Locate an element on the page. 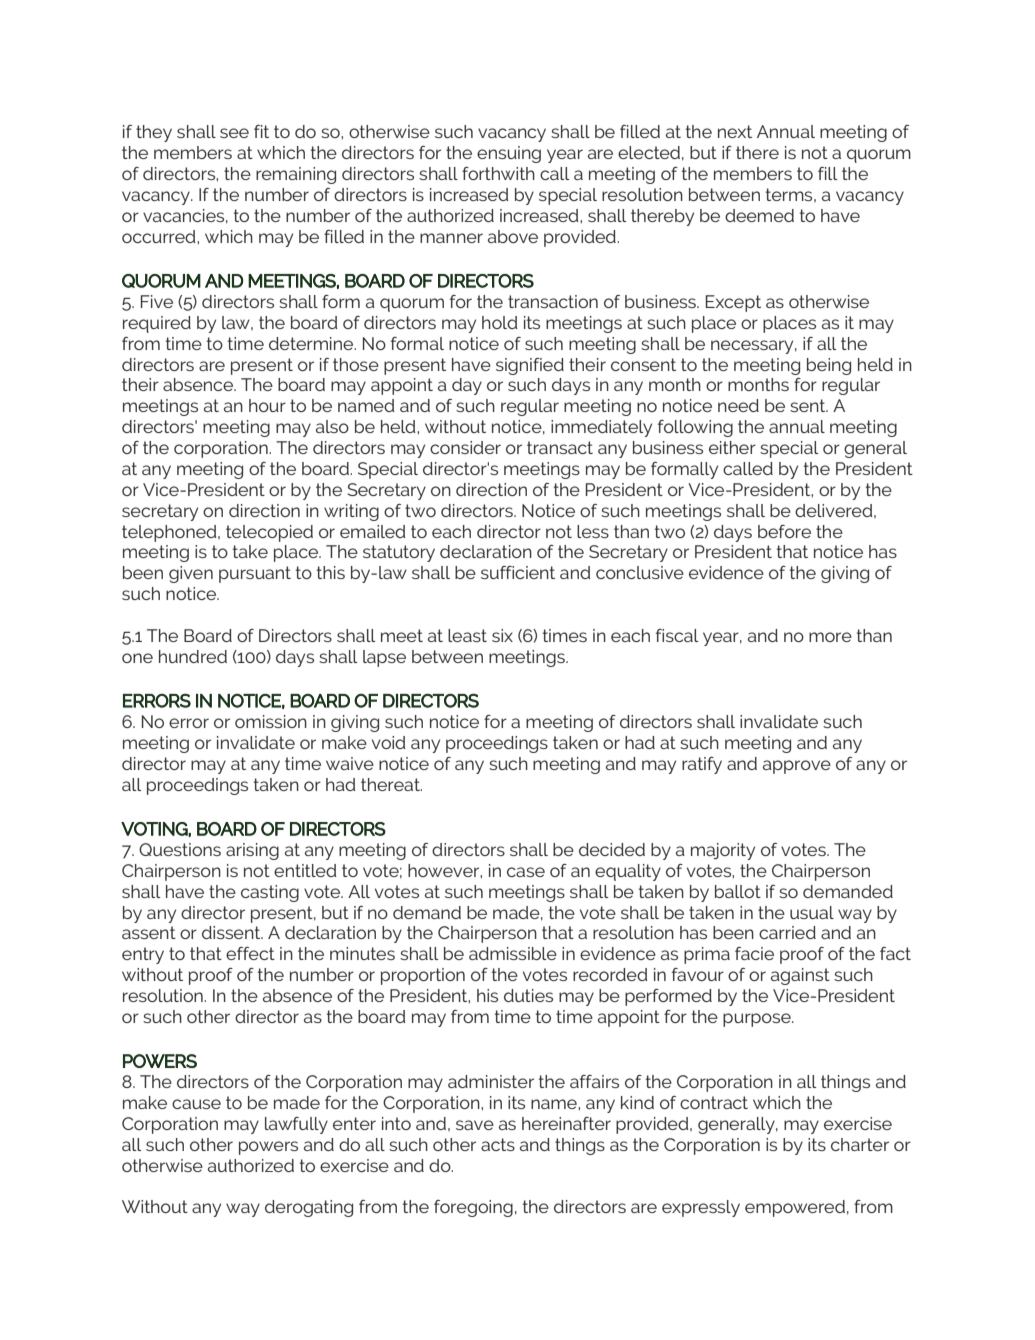 This image has height=1340, width=1035. see is located at coordinates (234, 133).
